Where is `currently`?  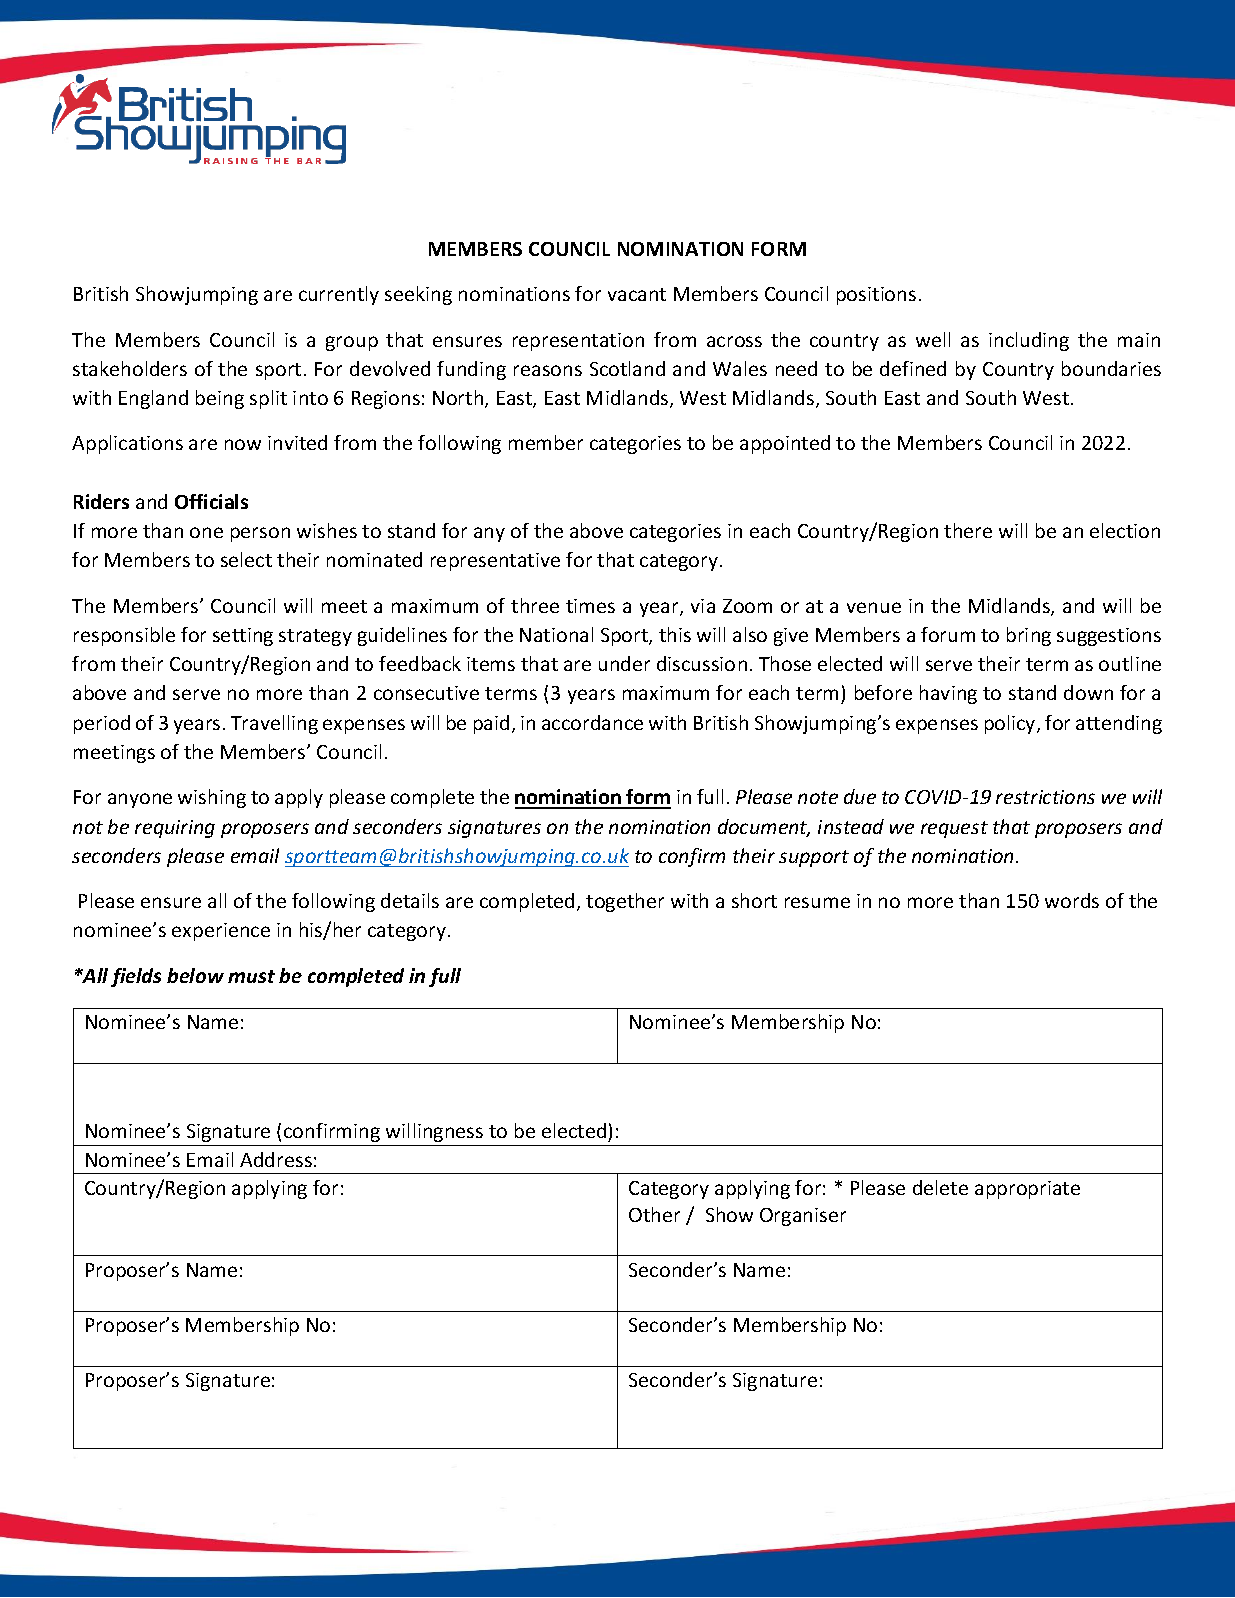 currently is located at coordinates (339, 295).
